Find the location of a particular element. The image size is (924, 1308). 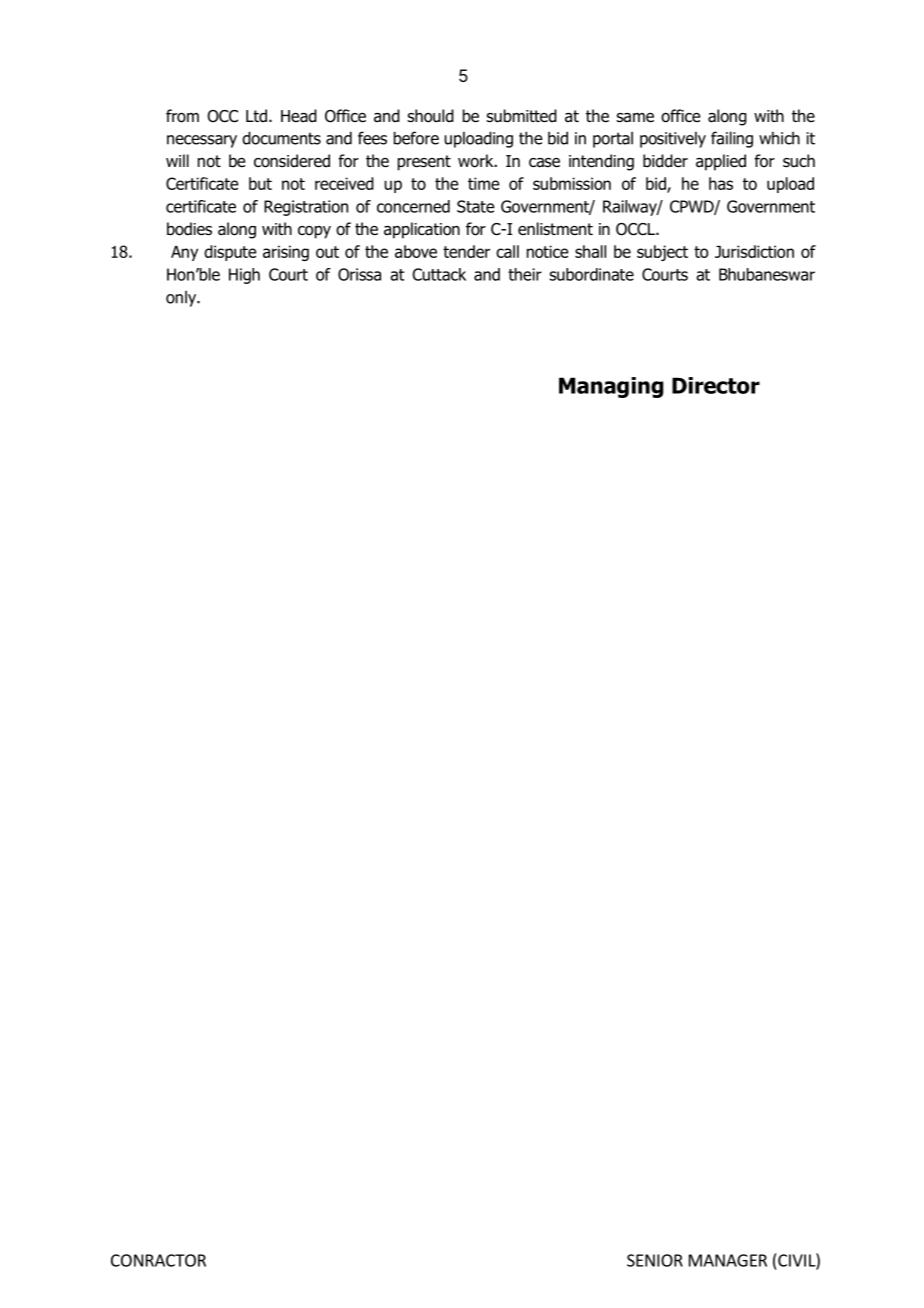

only is located at coordinates (182, 298).
